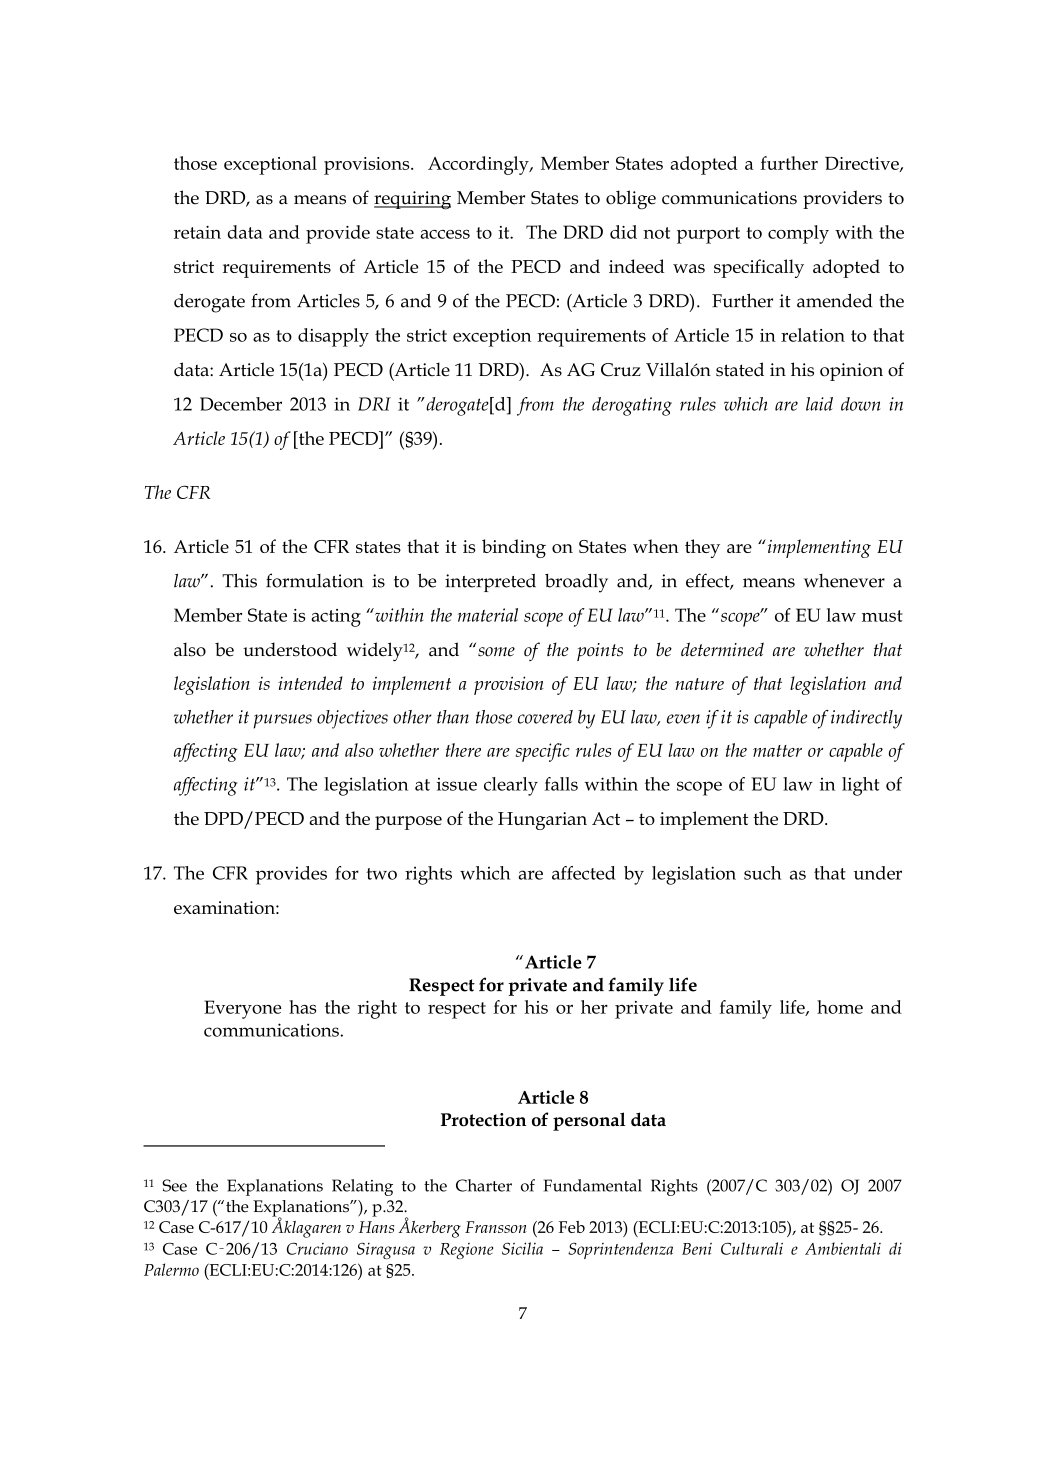  Describe the element at coordinates (798, 234) in the document. I see `comply` at that location.
